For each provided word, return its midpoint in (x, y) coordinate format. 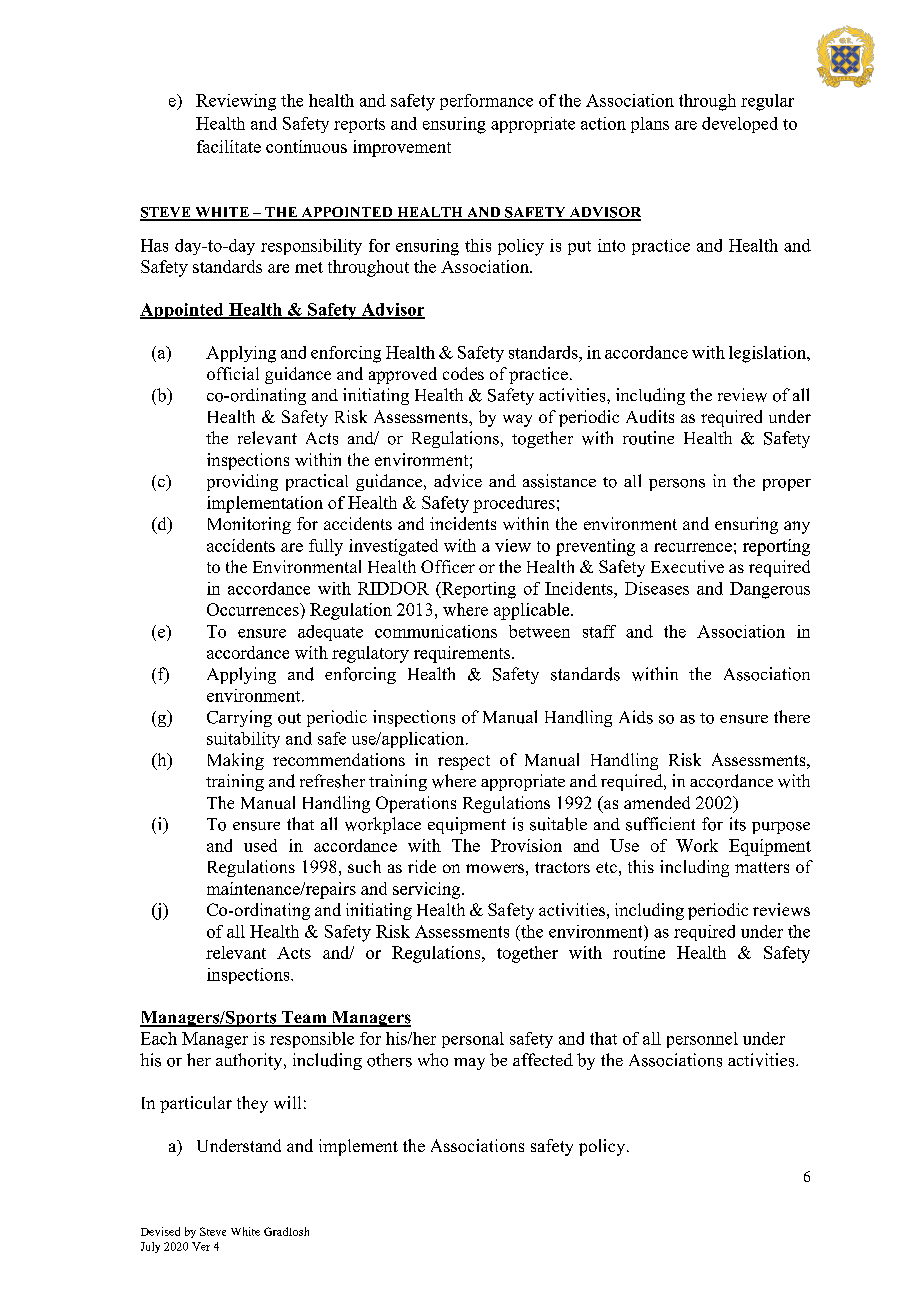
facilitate (229, 146)
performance (486, 102)
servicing (428, 890)
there (792, 716)
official (233, 373)
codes (463, 373)
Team (304, 1018)
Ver (201, 1246)
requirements (463, 654)
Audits (650, 416)
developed (740, 125)
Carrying (239, 718)
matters (762, 867)
